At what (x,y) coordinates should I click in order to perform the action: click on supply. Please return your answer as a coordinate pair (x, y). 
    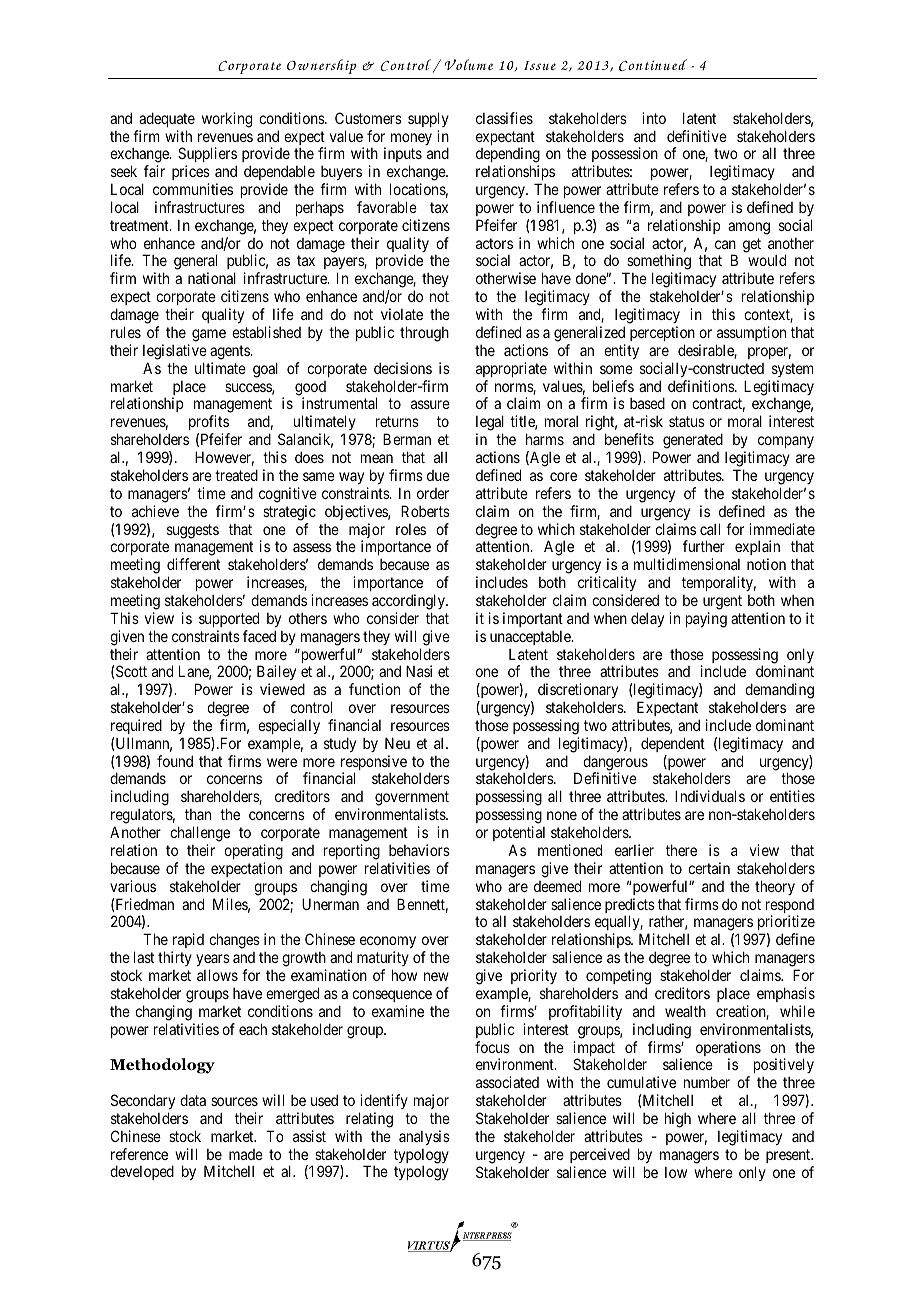
    Looking at the image, I should click on (428, 119).
